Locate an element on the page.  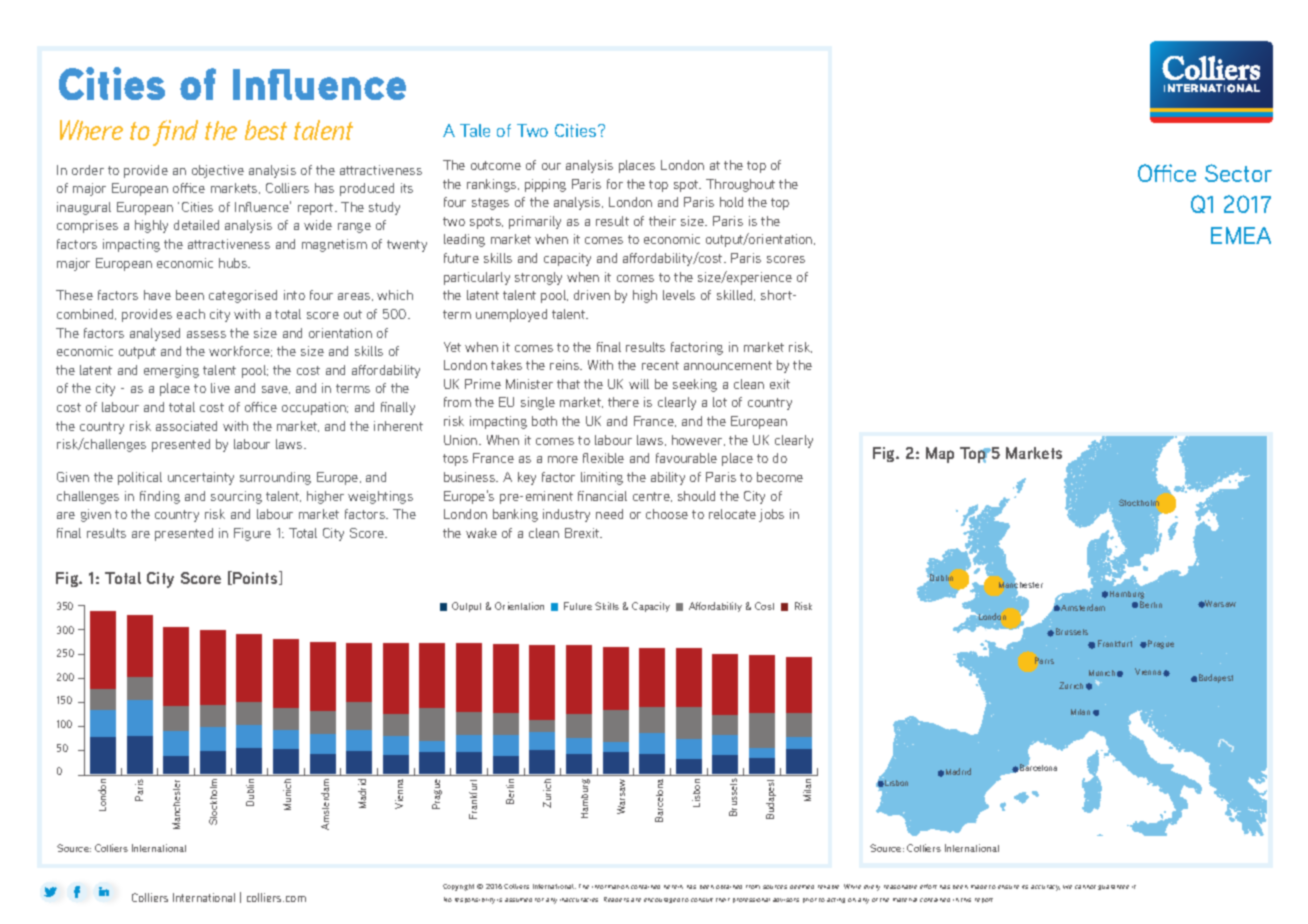
Sector is located at coordinates (1238, 173).
